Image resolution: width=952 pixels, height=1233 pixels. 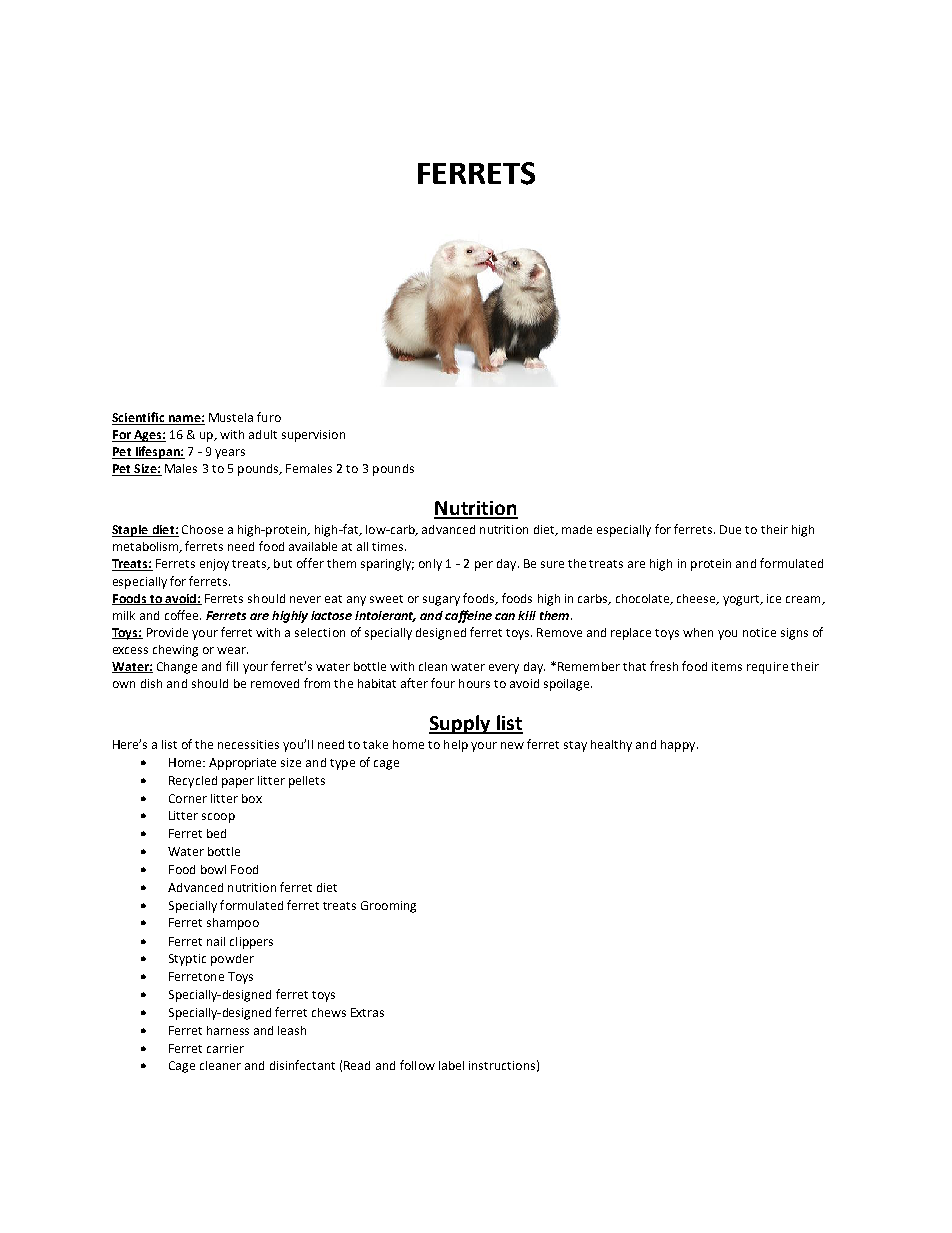 I want to click on when, so click(x=698, y=632).
